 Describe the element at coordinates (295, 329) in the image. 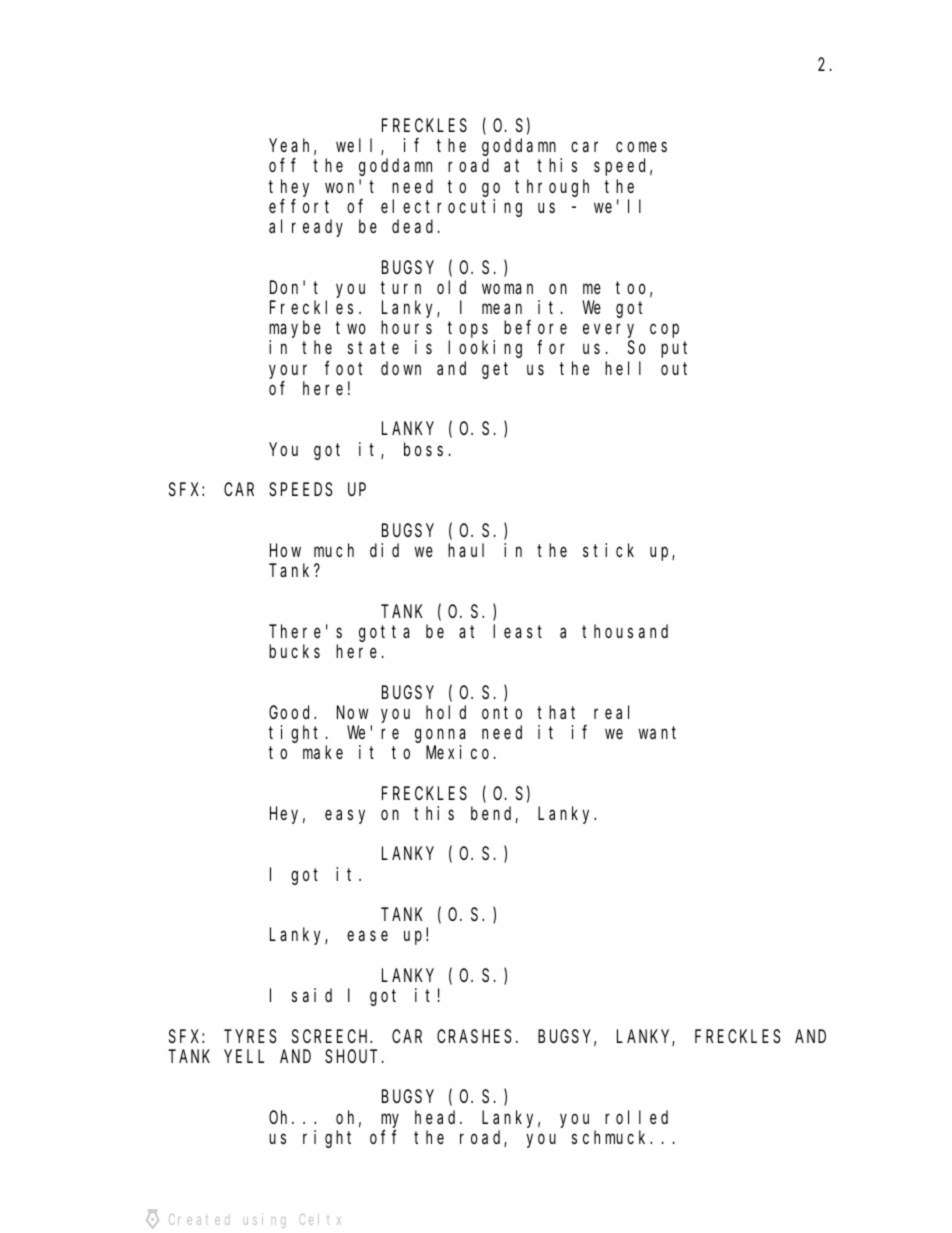

I see `maybe` at that location.
